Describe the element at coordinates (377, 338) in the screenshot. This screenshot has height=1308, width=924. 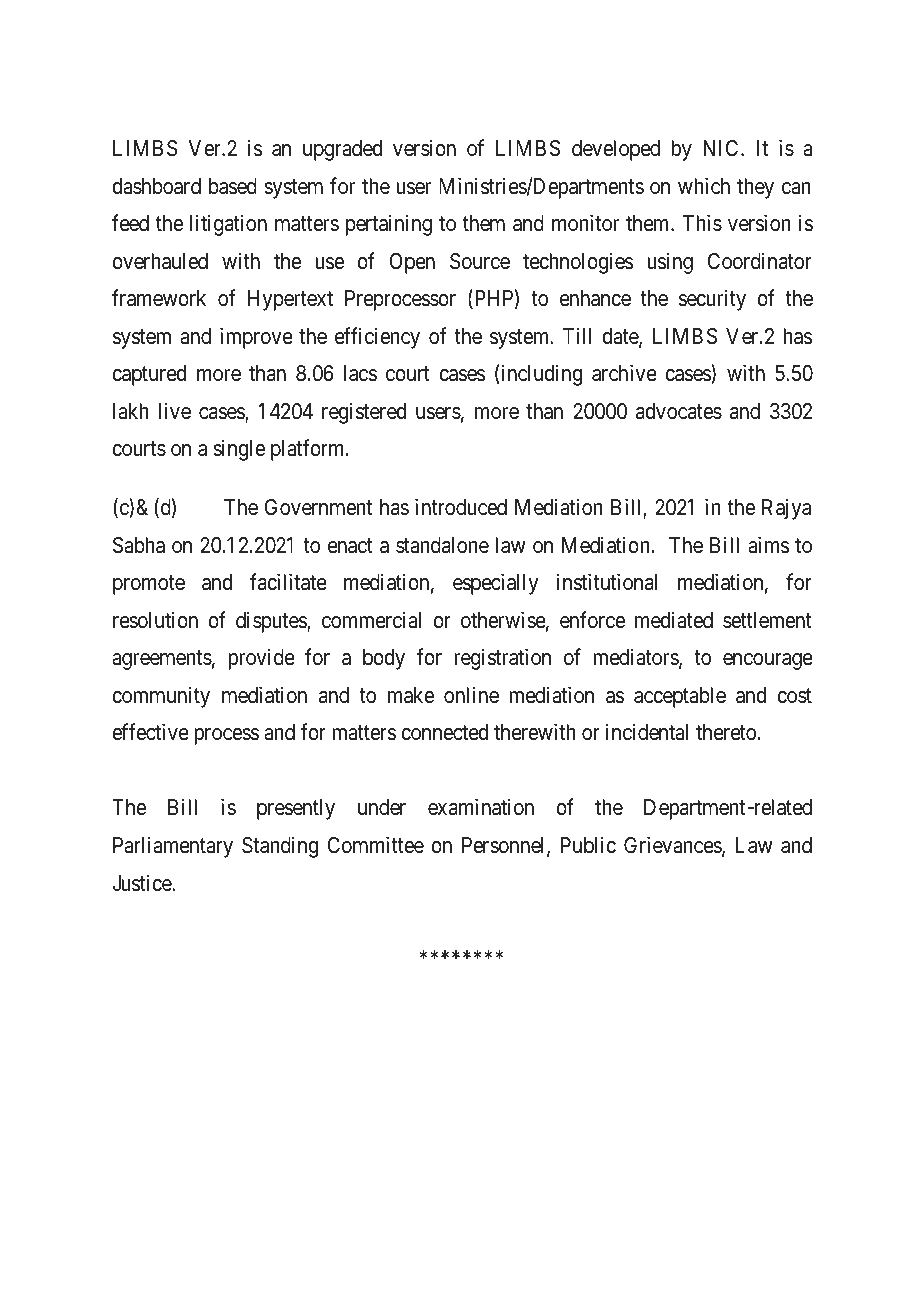
I see `efficiency` at that location.
